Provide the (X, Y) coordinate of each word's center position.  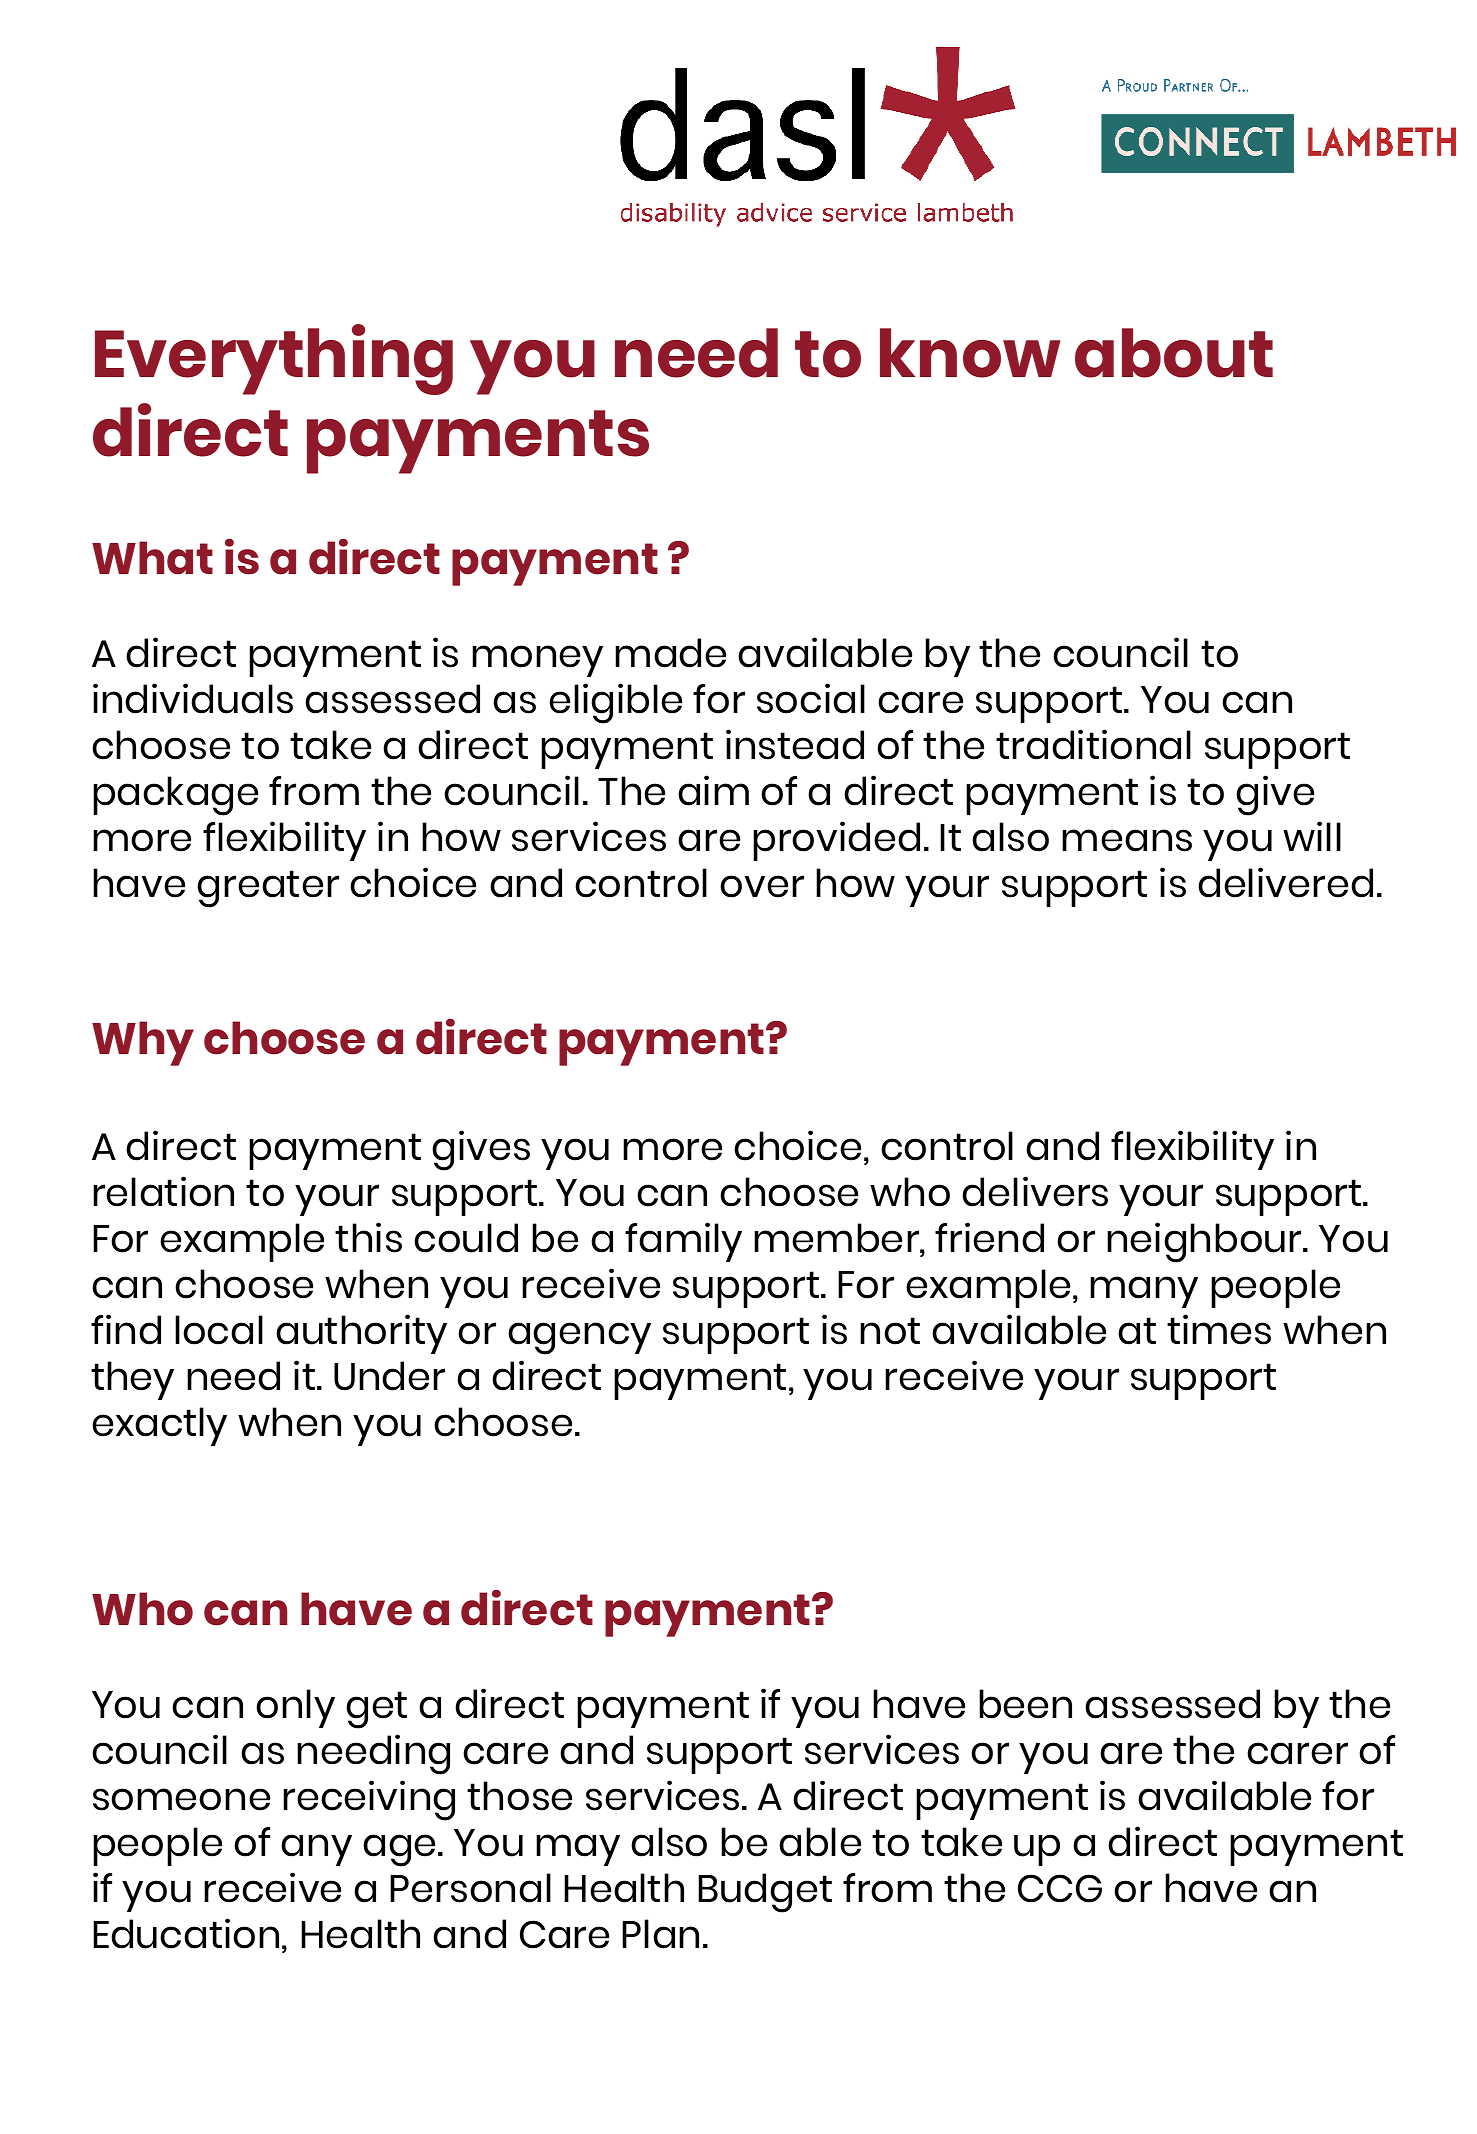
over (762, 886)
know (970, 353)
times (1219, 1329)
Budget (765, 1893)
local (219, 1330)
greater (268, 889)
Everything (274, 359)
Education (186, 1933)
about (1174, 353)
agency (579, 1338)
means (1127, 840)
